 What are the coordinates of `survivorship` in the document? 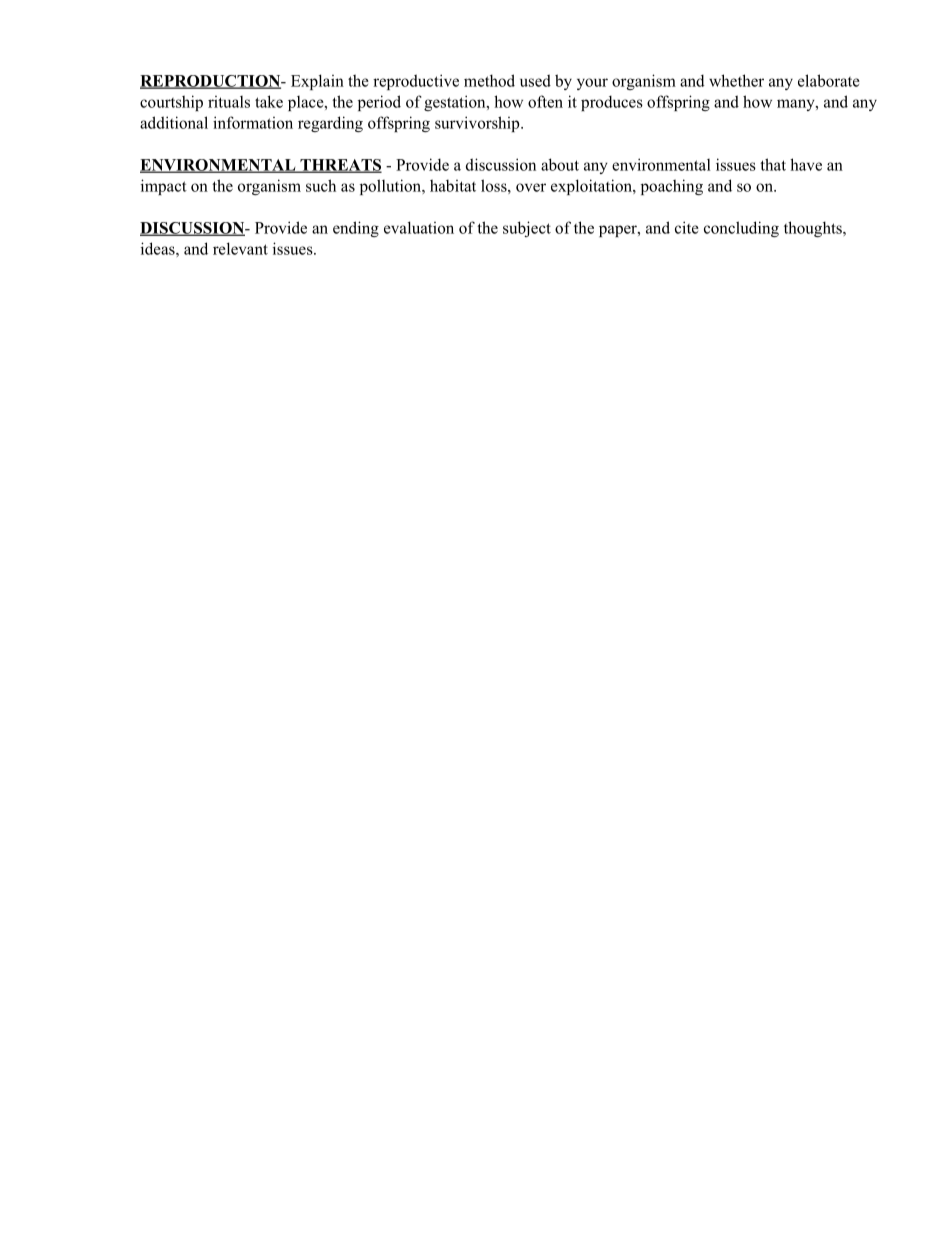 It's located at (478, 124).
